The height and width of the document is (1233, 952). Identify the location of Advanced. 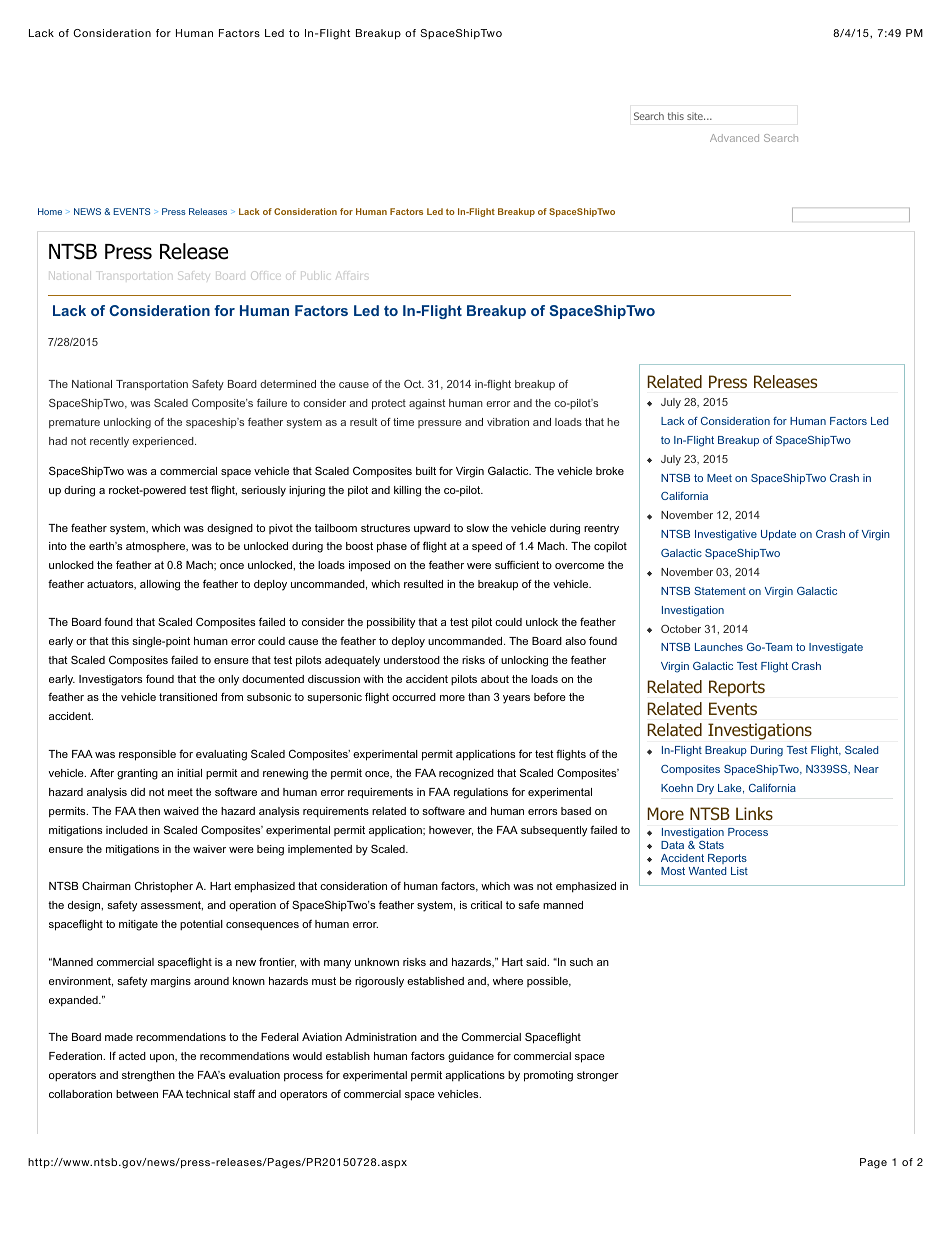
(734, 138).
